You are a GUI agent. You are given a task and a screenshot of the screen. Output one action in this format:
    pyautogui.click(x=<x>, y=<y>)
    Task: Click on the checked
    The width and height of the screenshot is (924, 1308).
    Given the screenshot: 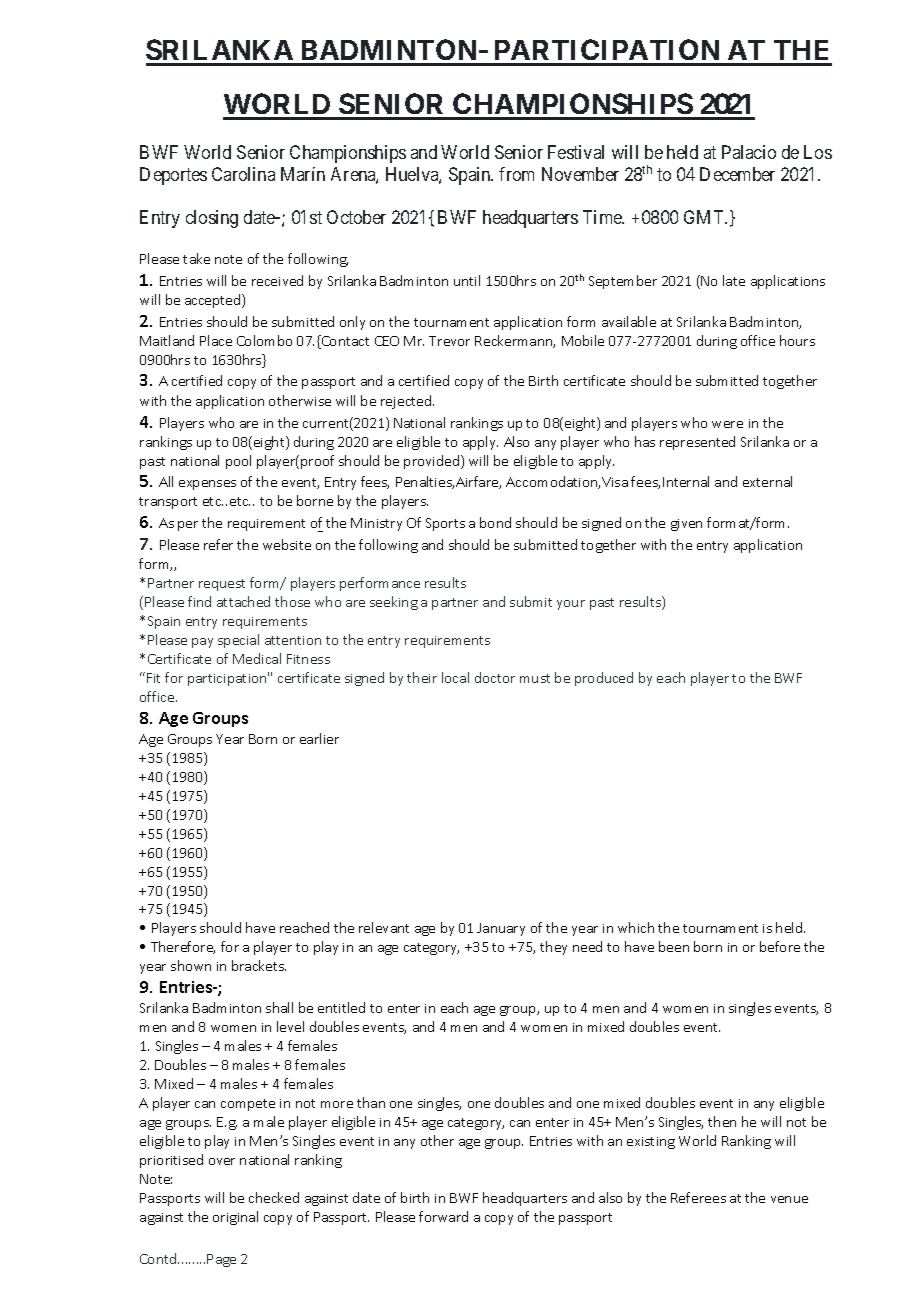 What is the action you would take?
    pyautogui.click(x=274, y=1197)
